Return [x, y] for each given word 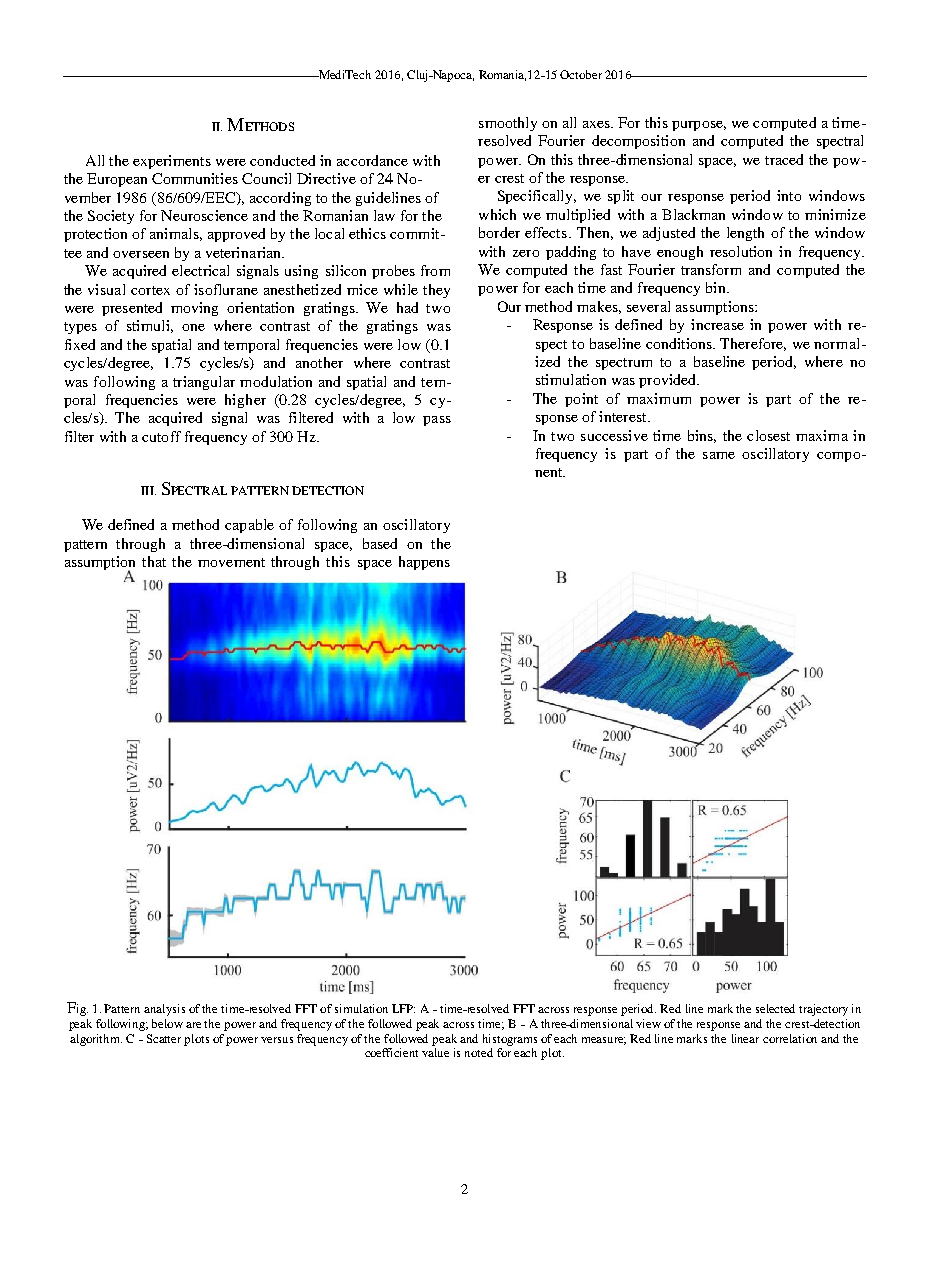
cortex [150, 290]
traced [784, 159]
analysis [164, 1010]
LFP [403, 1008]
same [719, 455]
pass [437, 421]
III [148, 490]
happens [424, 563]
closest [768, 435]
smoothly [508, 124]
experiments [172, 162]
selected [775, 1008]
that [154, 561]
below [167, 1023]
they [436, 291]
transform [711, 269]
